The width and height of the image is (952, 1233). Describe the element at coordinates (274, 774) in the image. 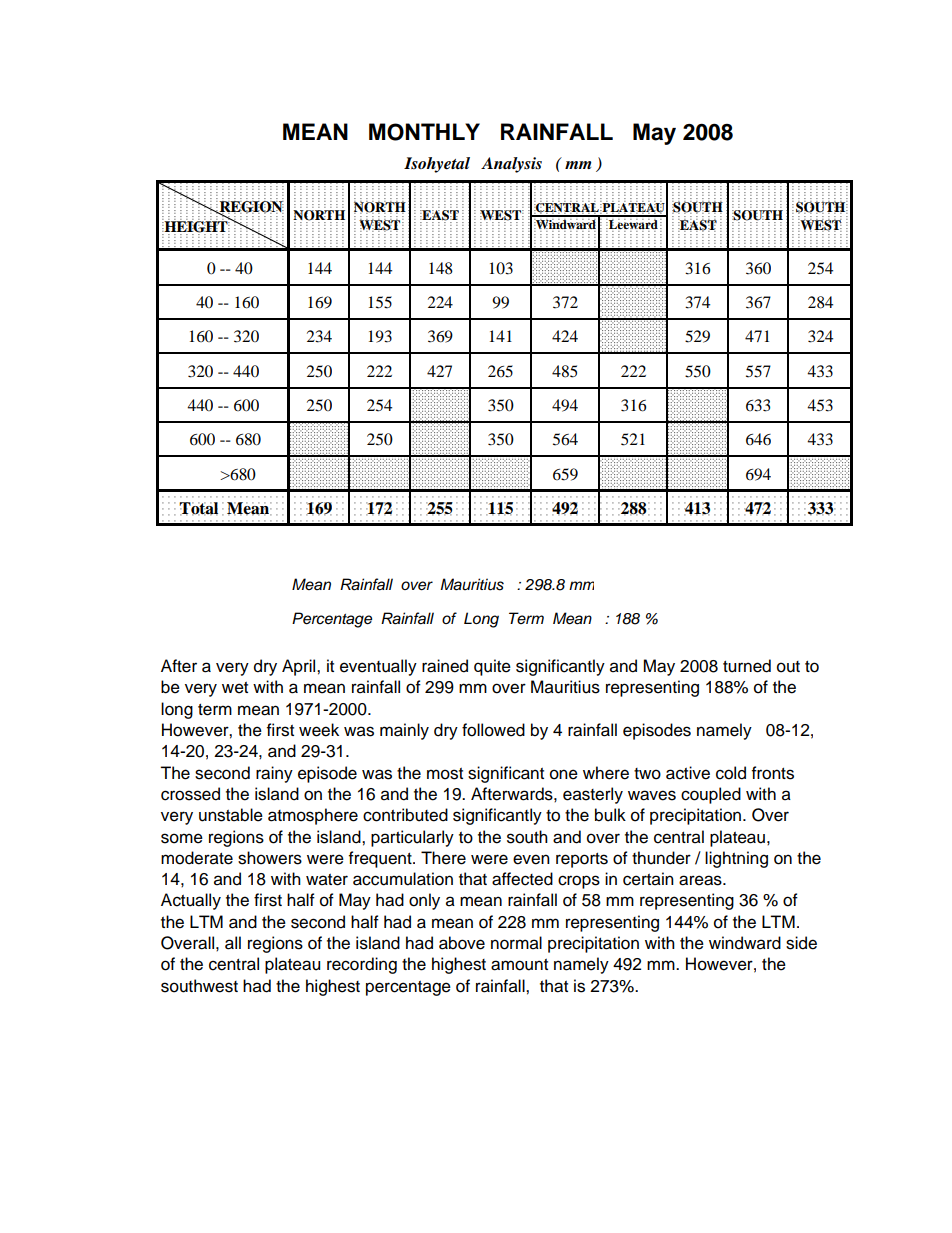

I see `rainy` at that location.
